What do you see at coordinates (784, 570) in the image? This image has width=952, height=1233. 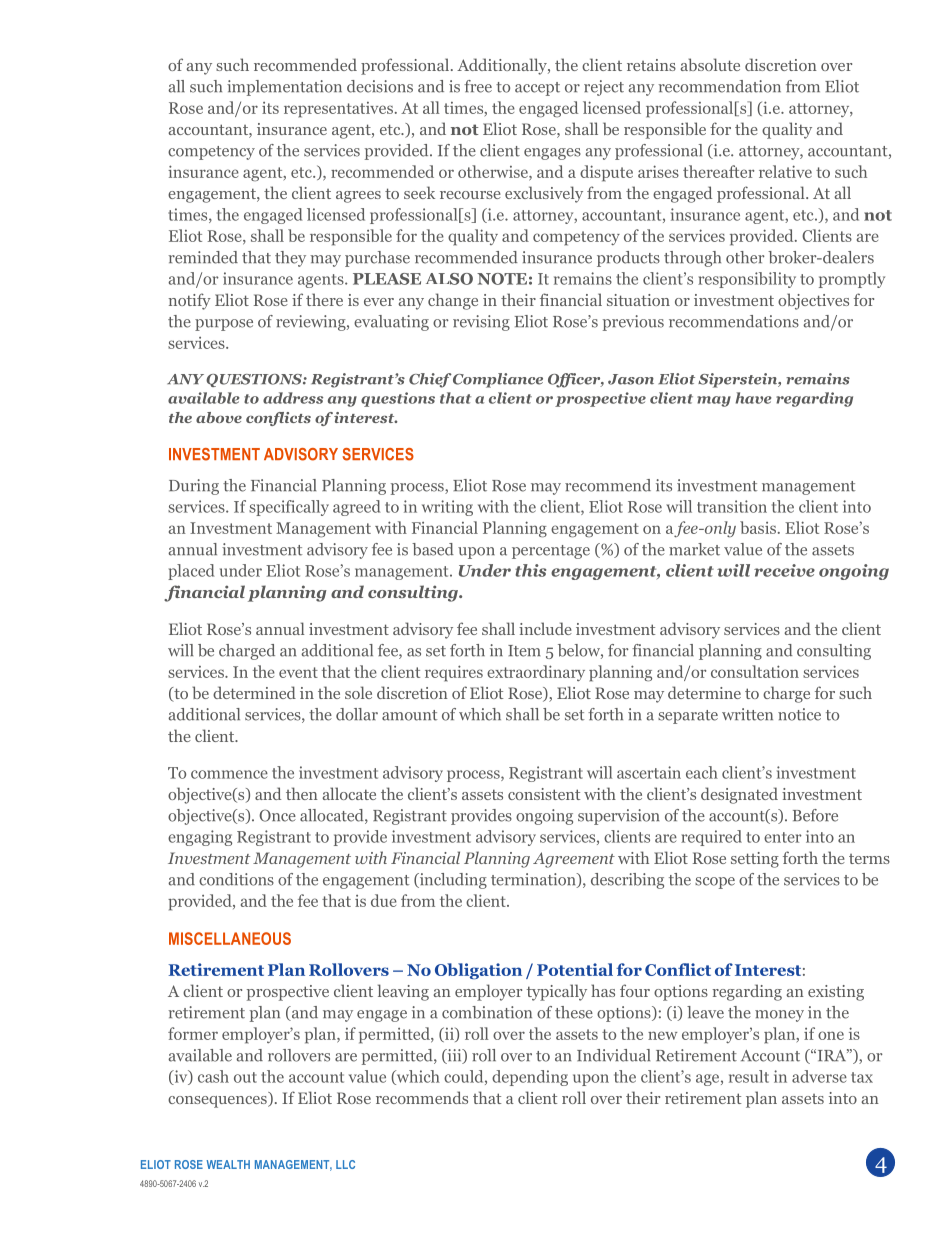 I see `receive` at bounding box center [784, 570].
